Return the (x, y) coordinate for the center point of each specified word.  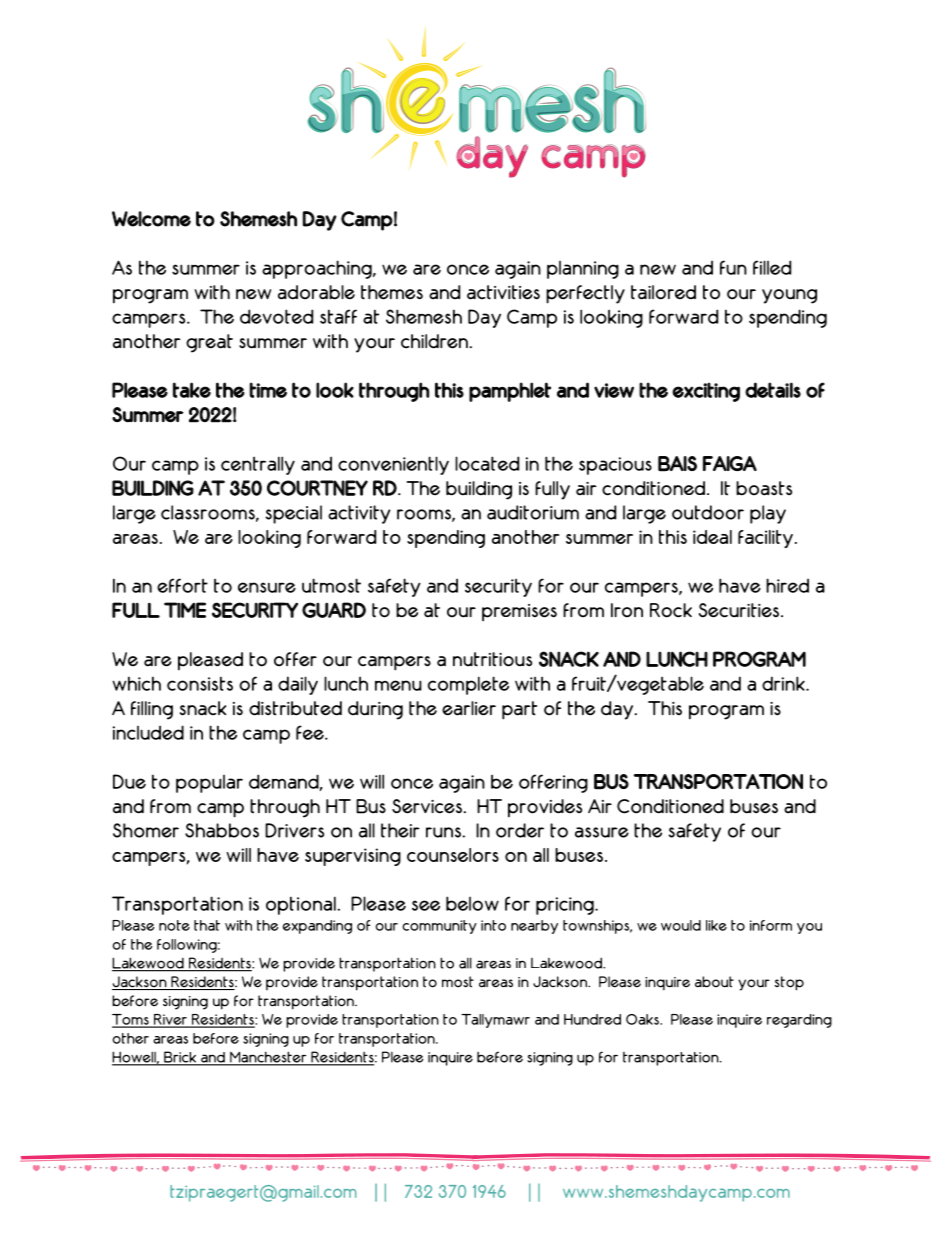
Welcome (151, 219)
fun (733, 267)
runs (443, 832)
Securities (739, 610)
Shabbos (222, 830)
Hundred (592, 1019)
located (487, 463)
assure (602, 832)
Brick (180, 1058)
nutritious (492, 659)
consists (200, 683)
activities (503, 292)
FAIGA (730, 463)
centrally (258, 465)
